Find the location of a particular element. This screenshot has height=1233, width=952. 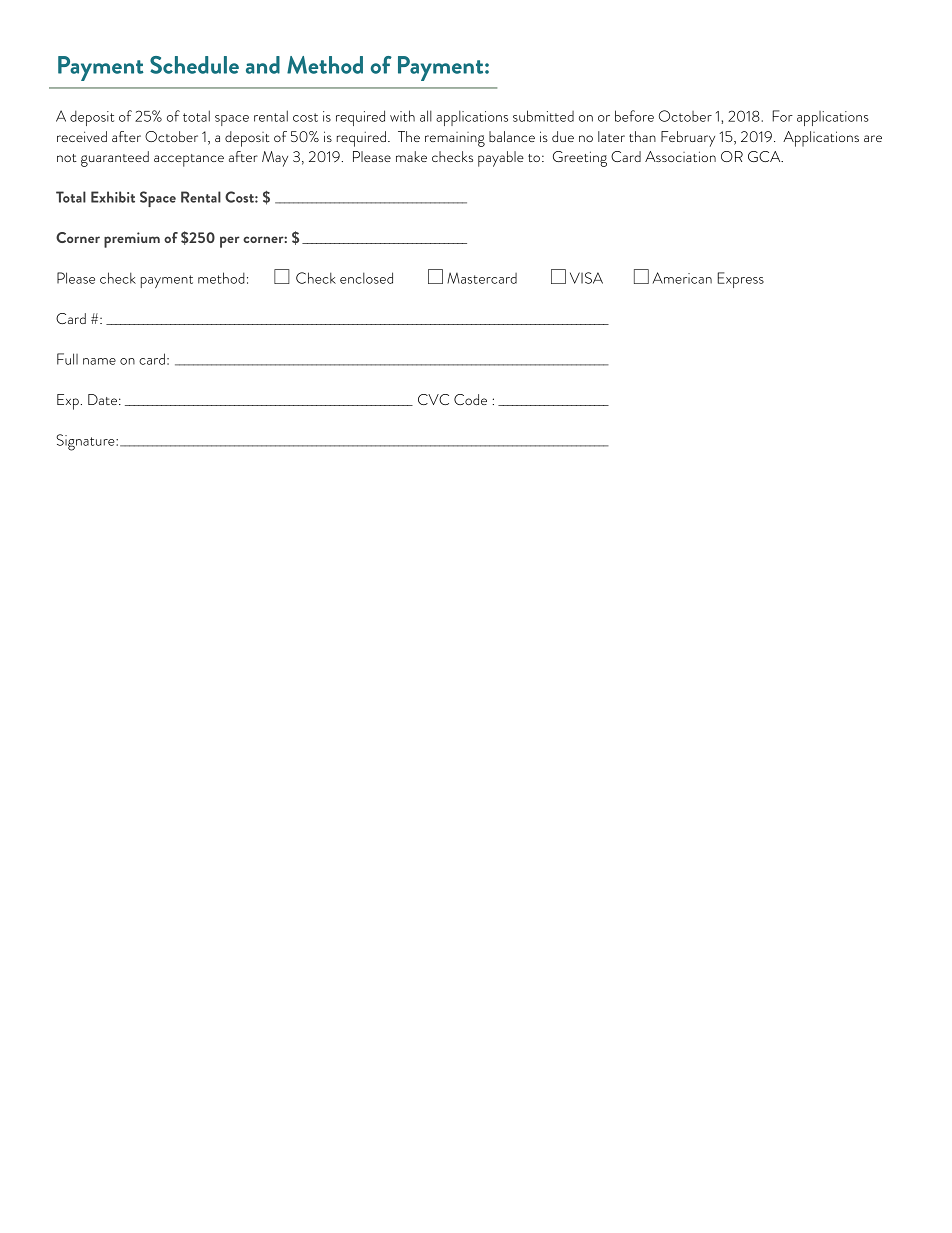

acceptance is located at coordinates (189, 160).
